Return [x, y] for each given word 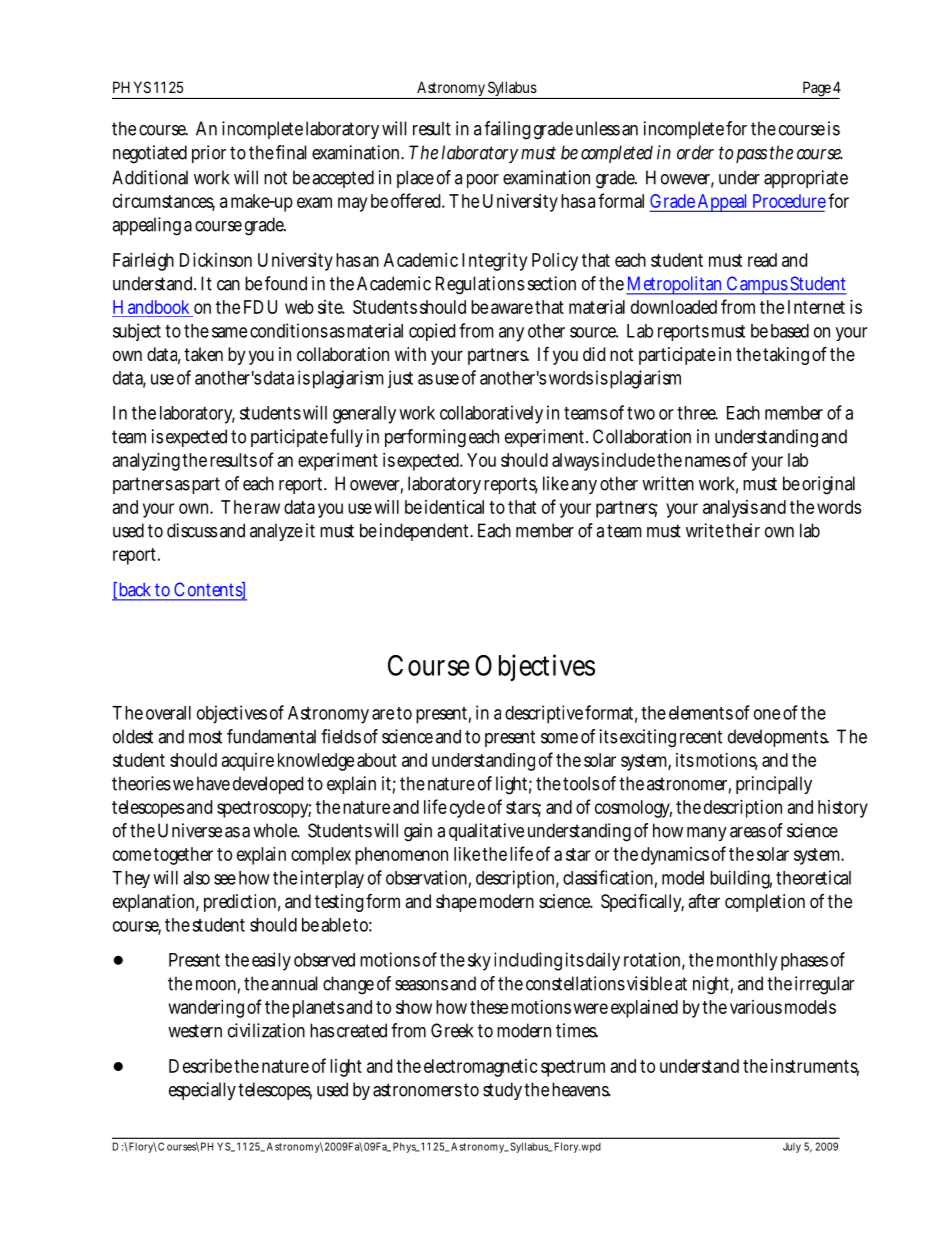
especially [204, 1091]
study [504, 1091]
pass [751, 156]
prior [209, 154]
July [792, 1147]
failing [507, 130]
